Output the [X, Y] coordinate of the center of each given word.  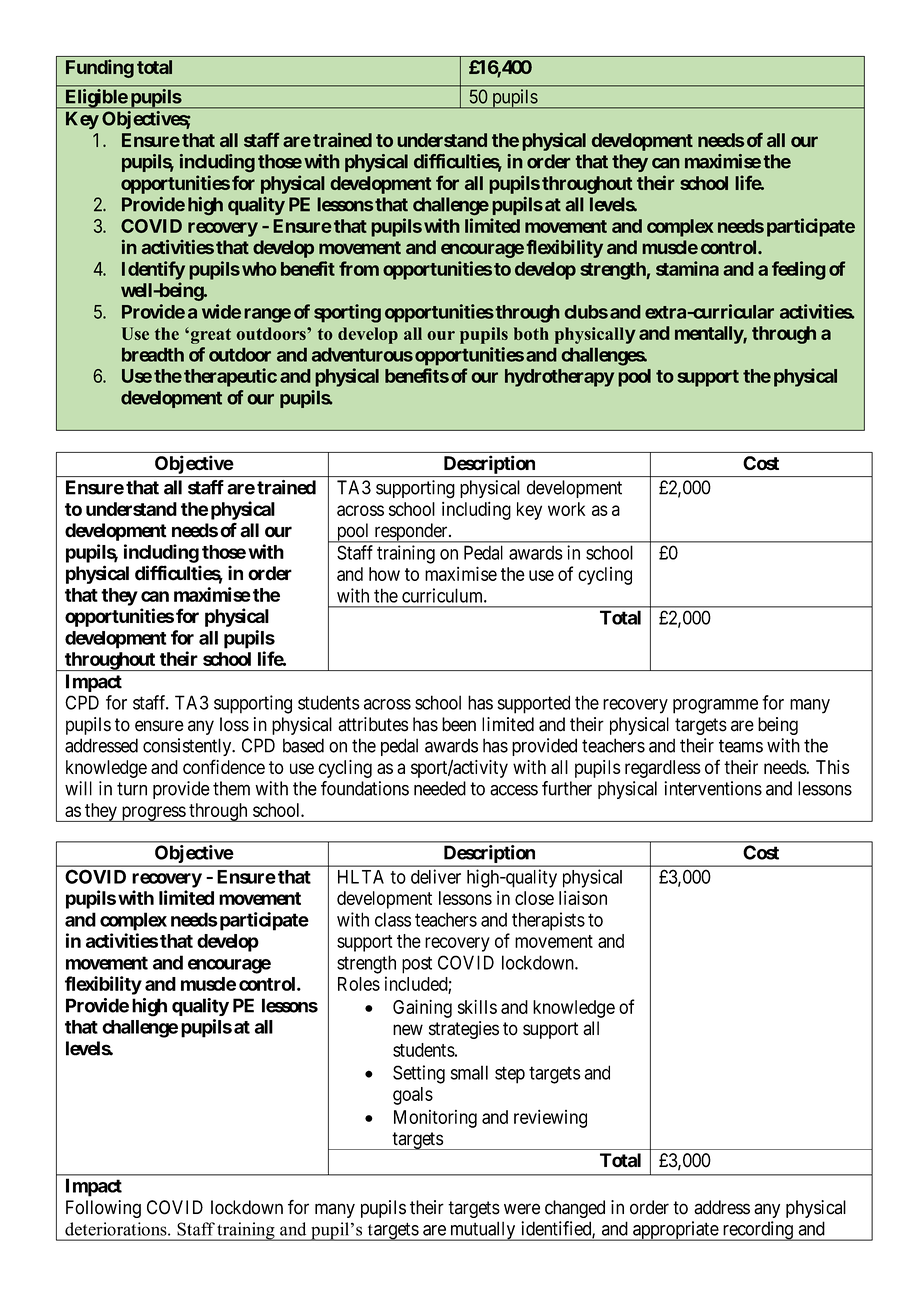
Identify [153, 270]
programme [715, 706]
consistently [188, 747]
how [384, 574]
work [567, 509]
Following [103, 1209]
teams [741, 746]
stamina [687, 268]
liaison [583, 898]
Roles [359, 984]
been [459, 724]
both [531, 333]
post [417, 965]
